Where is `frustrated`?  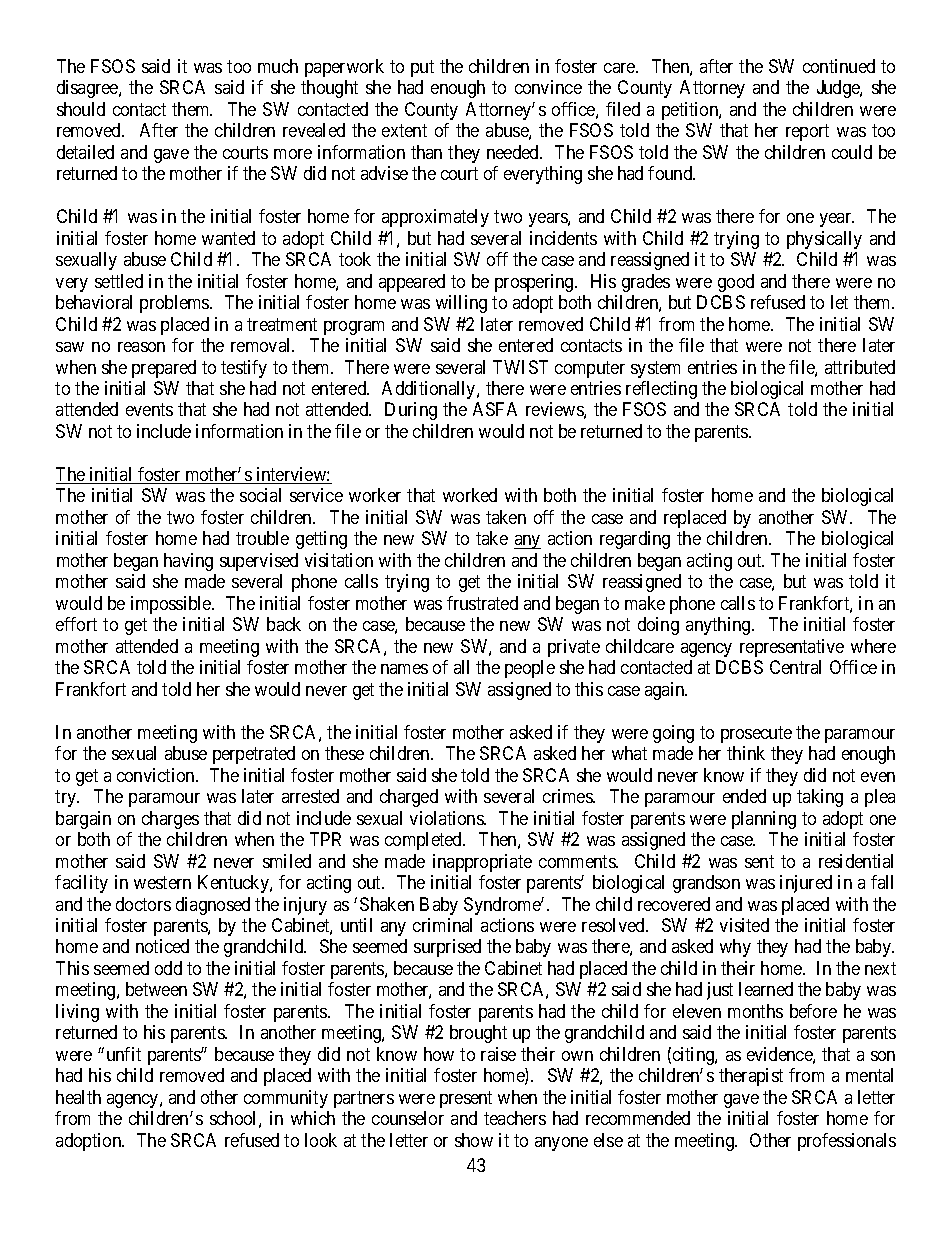
frustrated is located at coordinates (482, 603).
